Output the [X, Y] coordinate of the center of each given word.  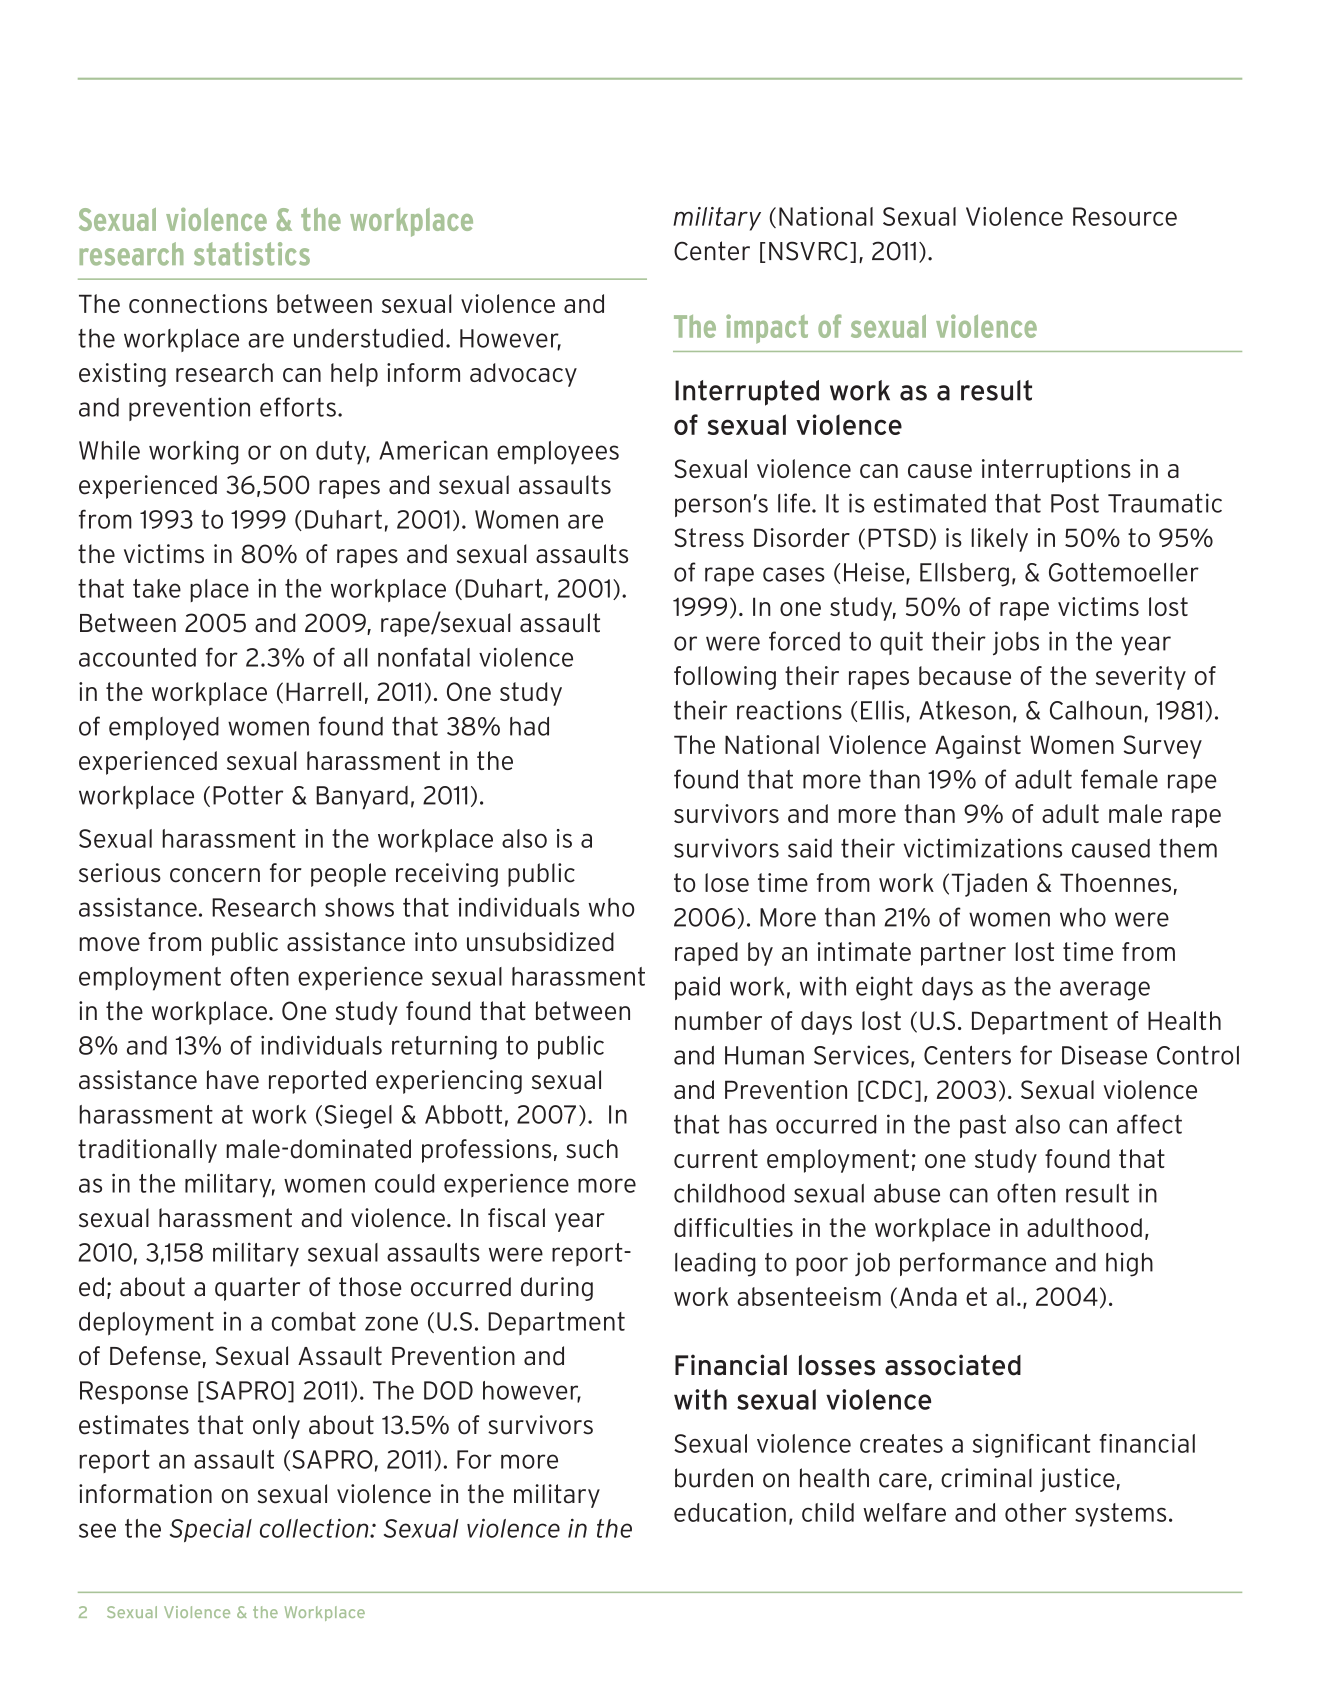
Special [211, 1530]
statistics [252, 254]
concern [215, 875]
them [1188, 848]
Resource [1125, 216]
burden [714, 1478]
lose [727, 882]
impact [767, 328]
